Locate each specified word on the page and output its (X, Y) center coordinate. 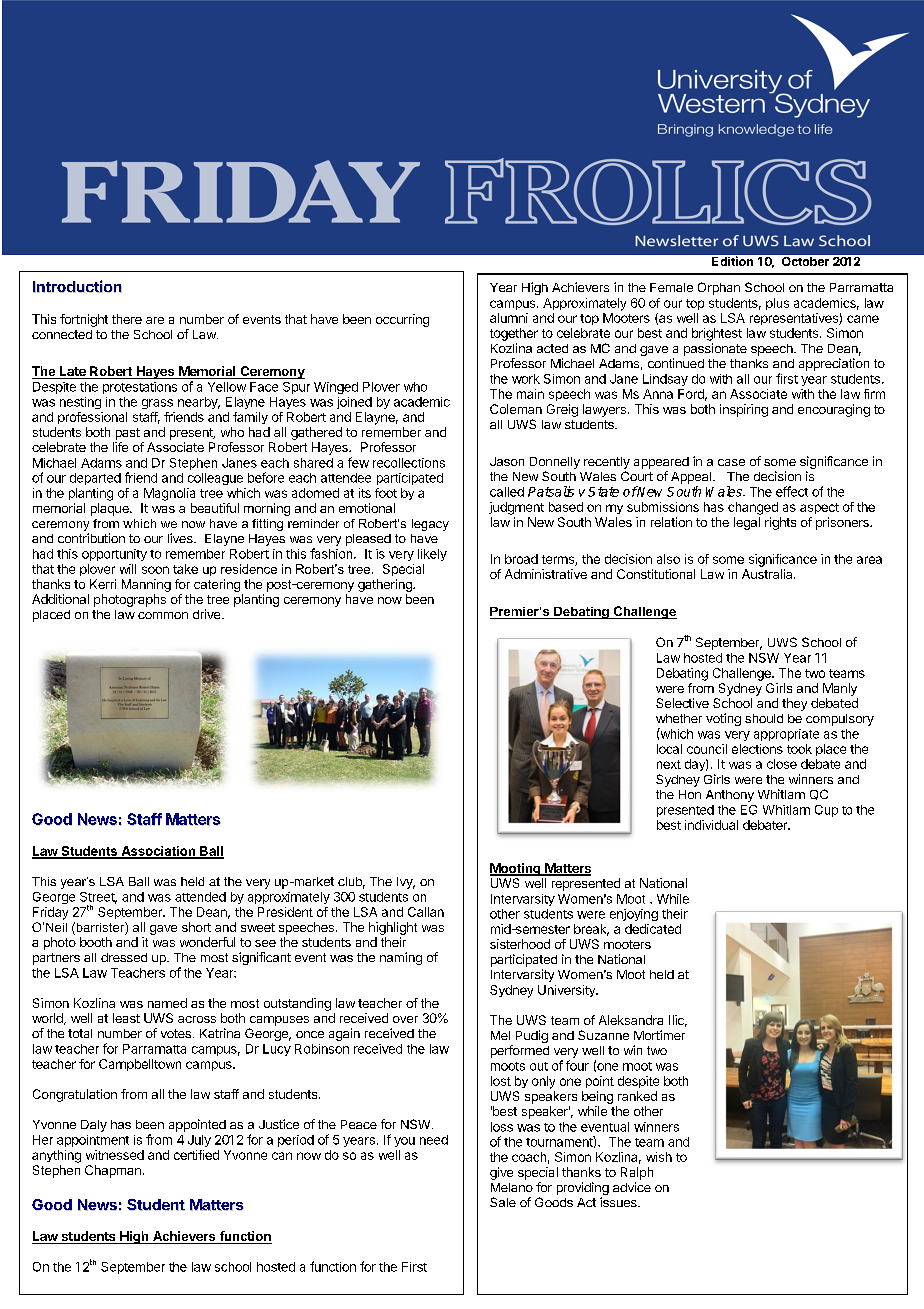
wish (659, 1157)
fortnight (84, 320)
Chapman (113, 1171)
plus (777, 304)
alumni (509, 318)
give (501, 1173)
